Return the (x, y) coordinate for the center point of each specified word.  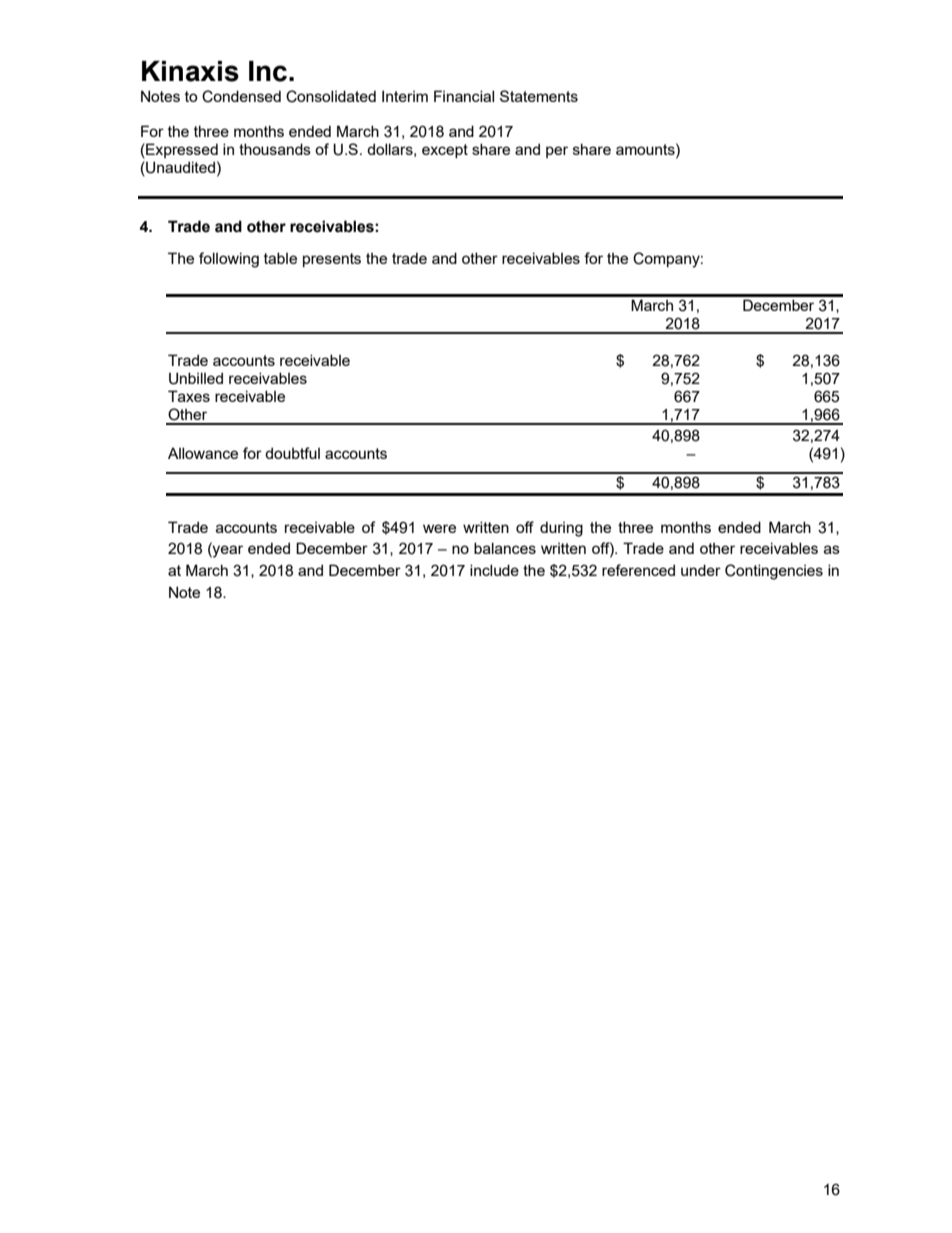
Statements (539, 96)
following (229, 260)
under (701, 570)
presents (332, 260)
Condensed (241, 96)
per (557, 152)
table (280, 258)
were (439, 528)
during (561, 529)
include (494, 570)
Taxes (189, 396)
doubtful (292, 453)
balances (505, 548)
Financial (464, 96)
